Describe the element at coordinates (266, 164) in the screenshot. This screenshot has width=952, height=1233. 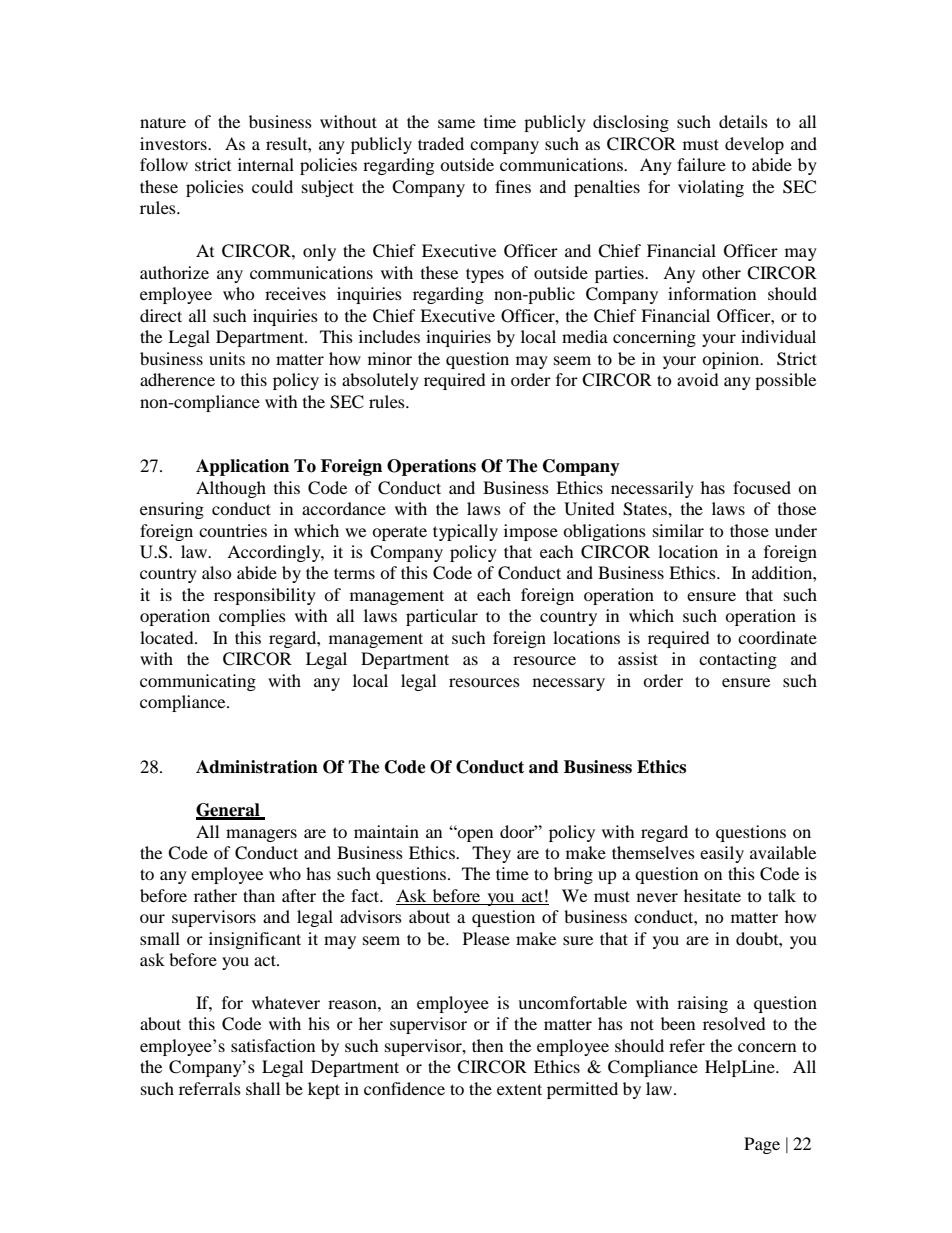
I see `internal` at that location.
